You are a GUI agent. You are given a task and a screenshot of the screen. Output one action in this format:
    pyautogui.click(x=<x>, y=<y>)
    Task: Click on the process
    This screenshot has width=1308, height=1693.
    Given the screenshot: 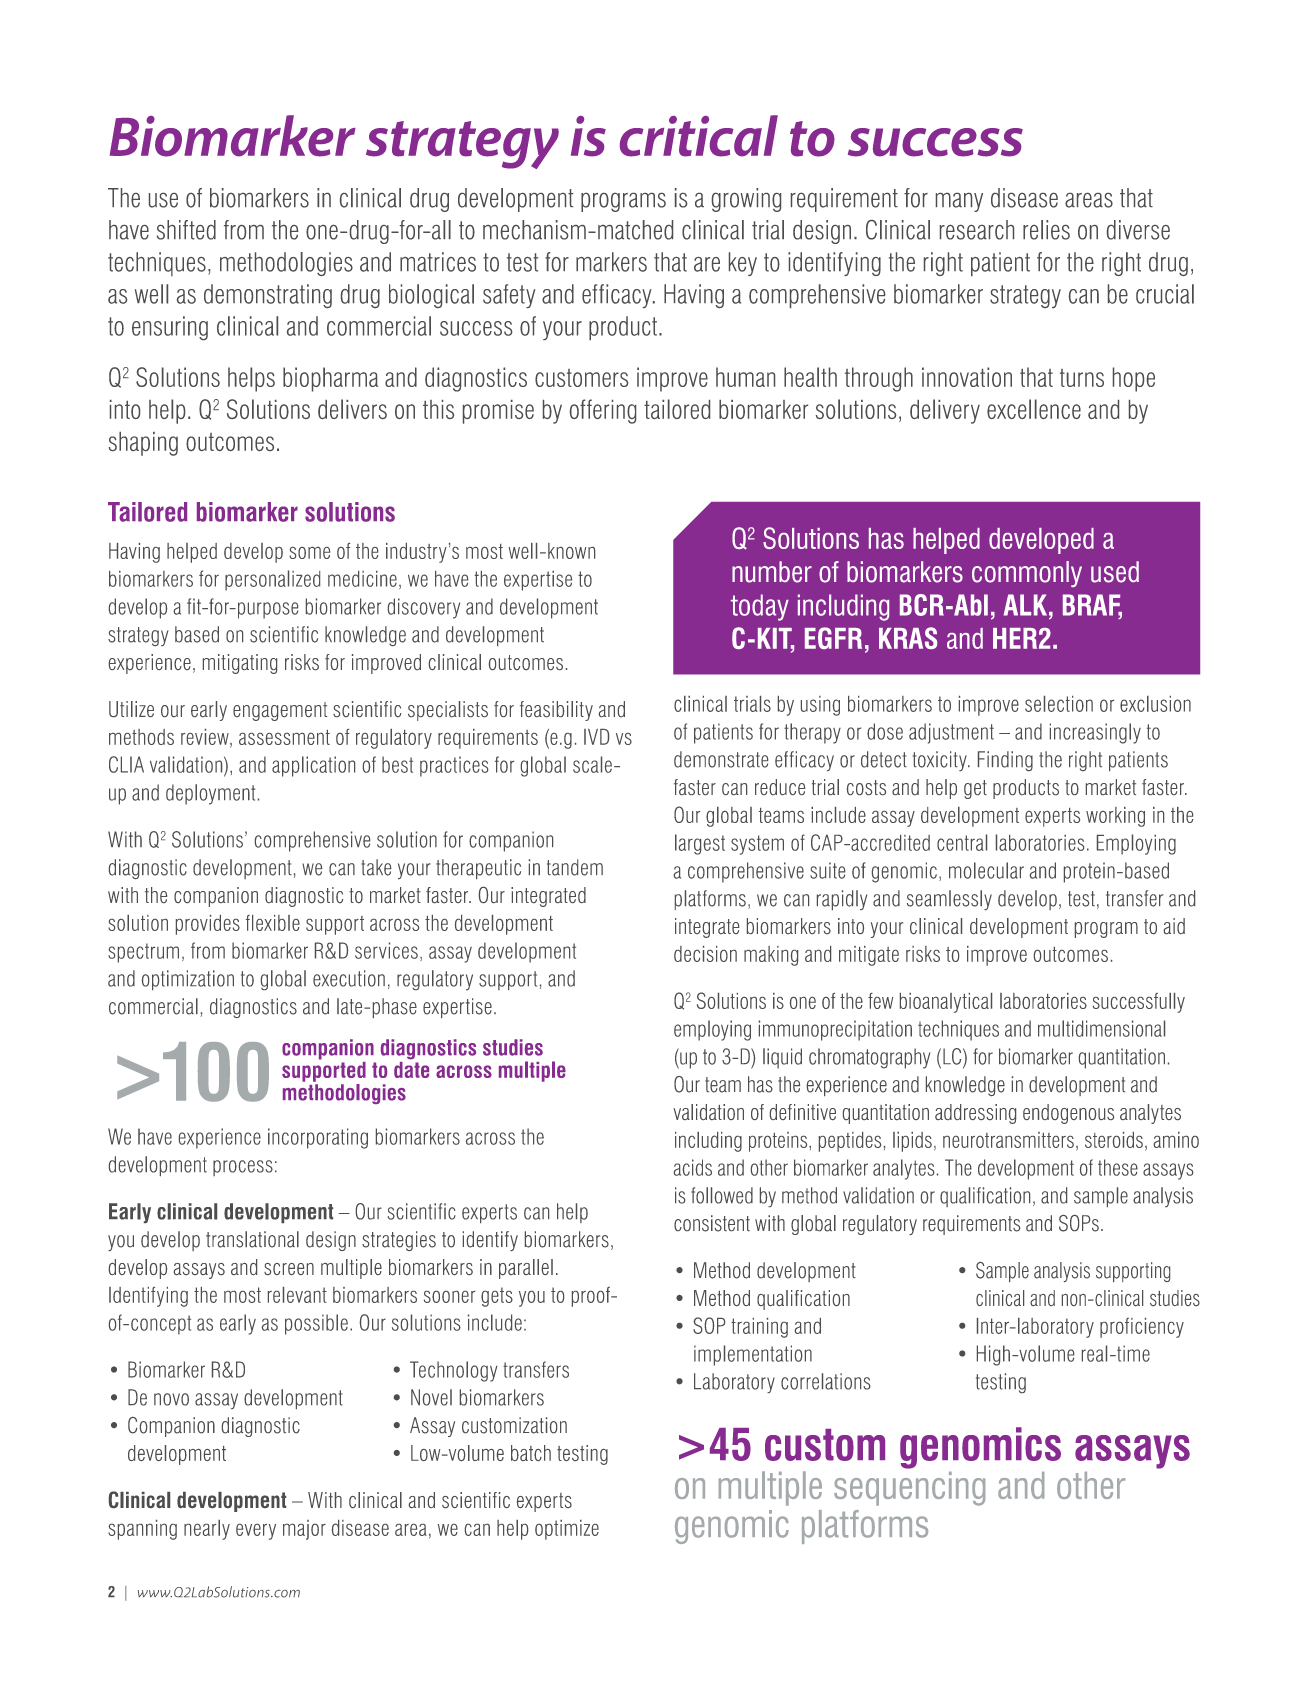 What is the action you would take?
    pyautogui.click(x=243, y=1168)
